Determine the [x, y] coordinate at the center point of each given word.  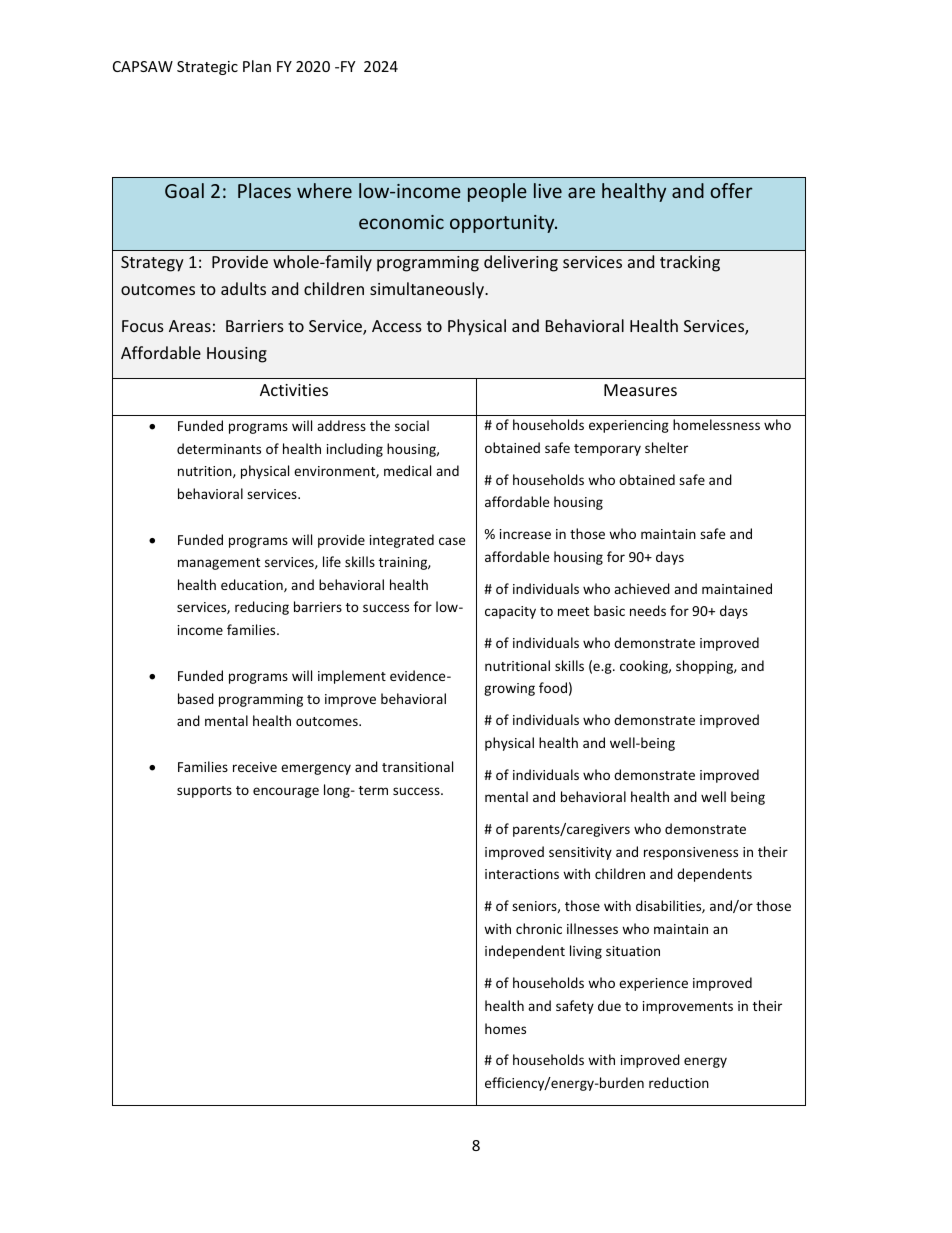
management [219, 564]
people [497, 192]
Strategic [207, 68]
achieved [642, 588]
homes [505, 1028]
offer [731, 190]
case [452, 541]
